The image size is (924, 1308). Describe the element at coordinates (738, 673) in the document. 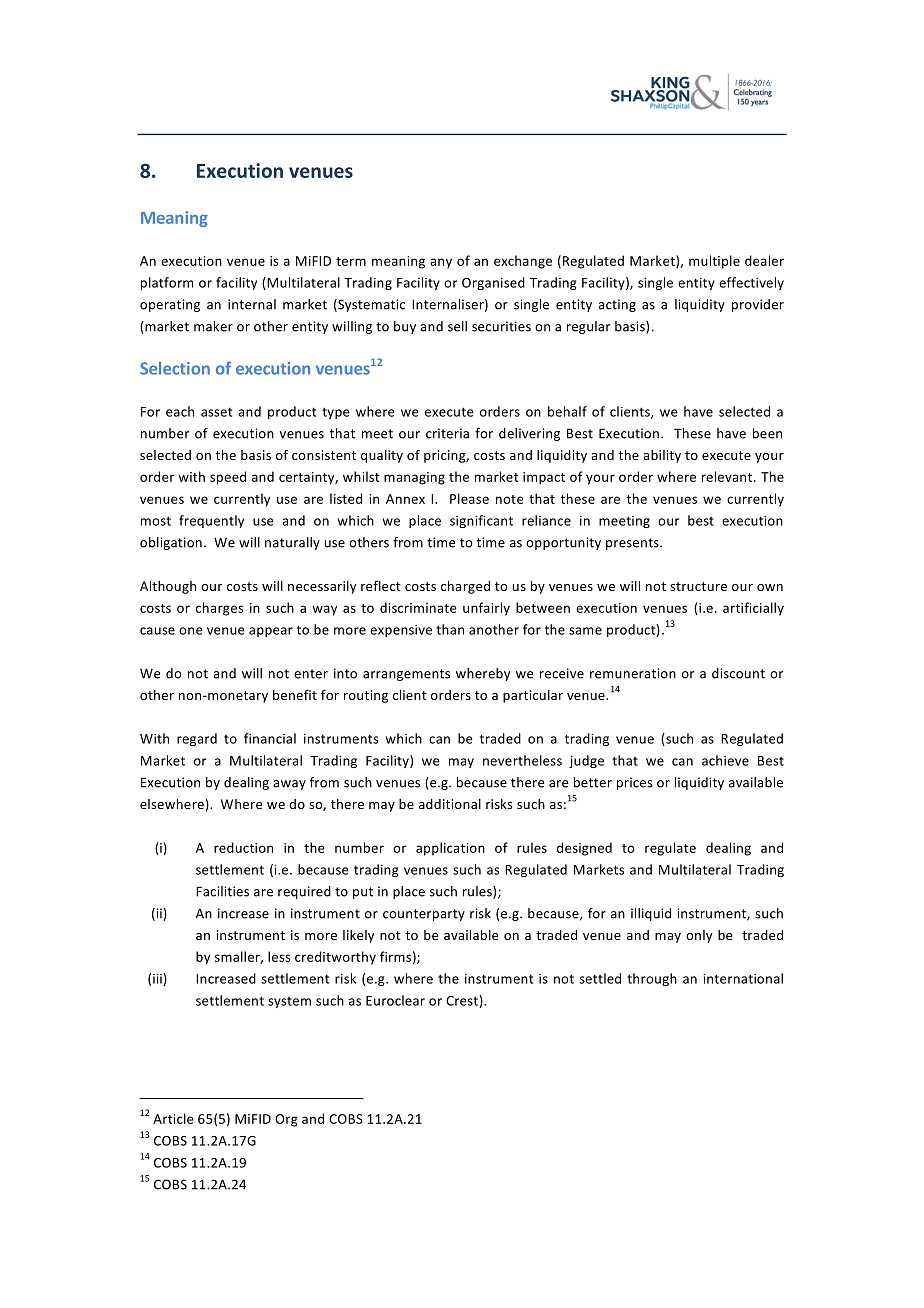

I see `discount` at that location.
